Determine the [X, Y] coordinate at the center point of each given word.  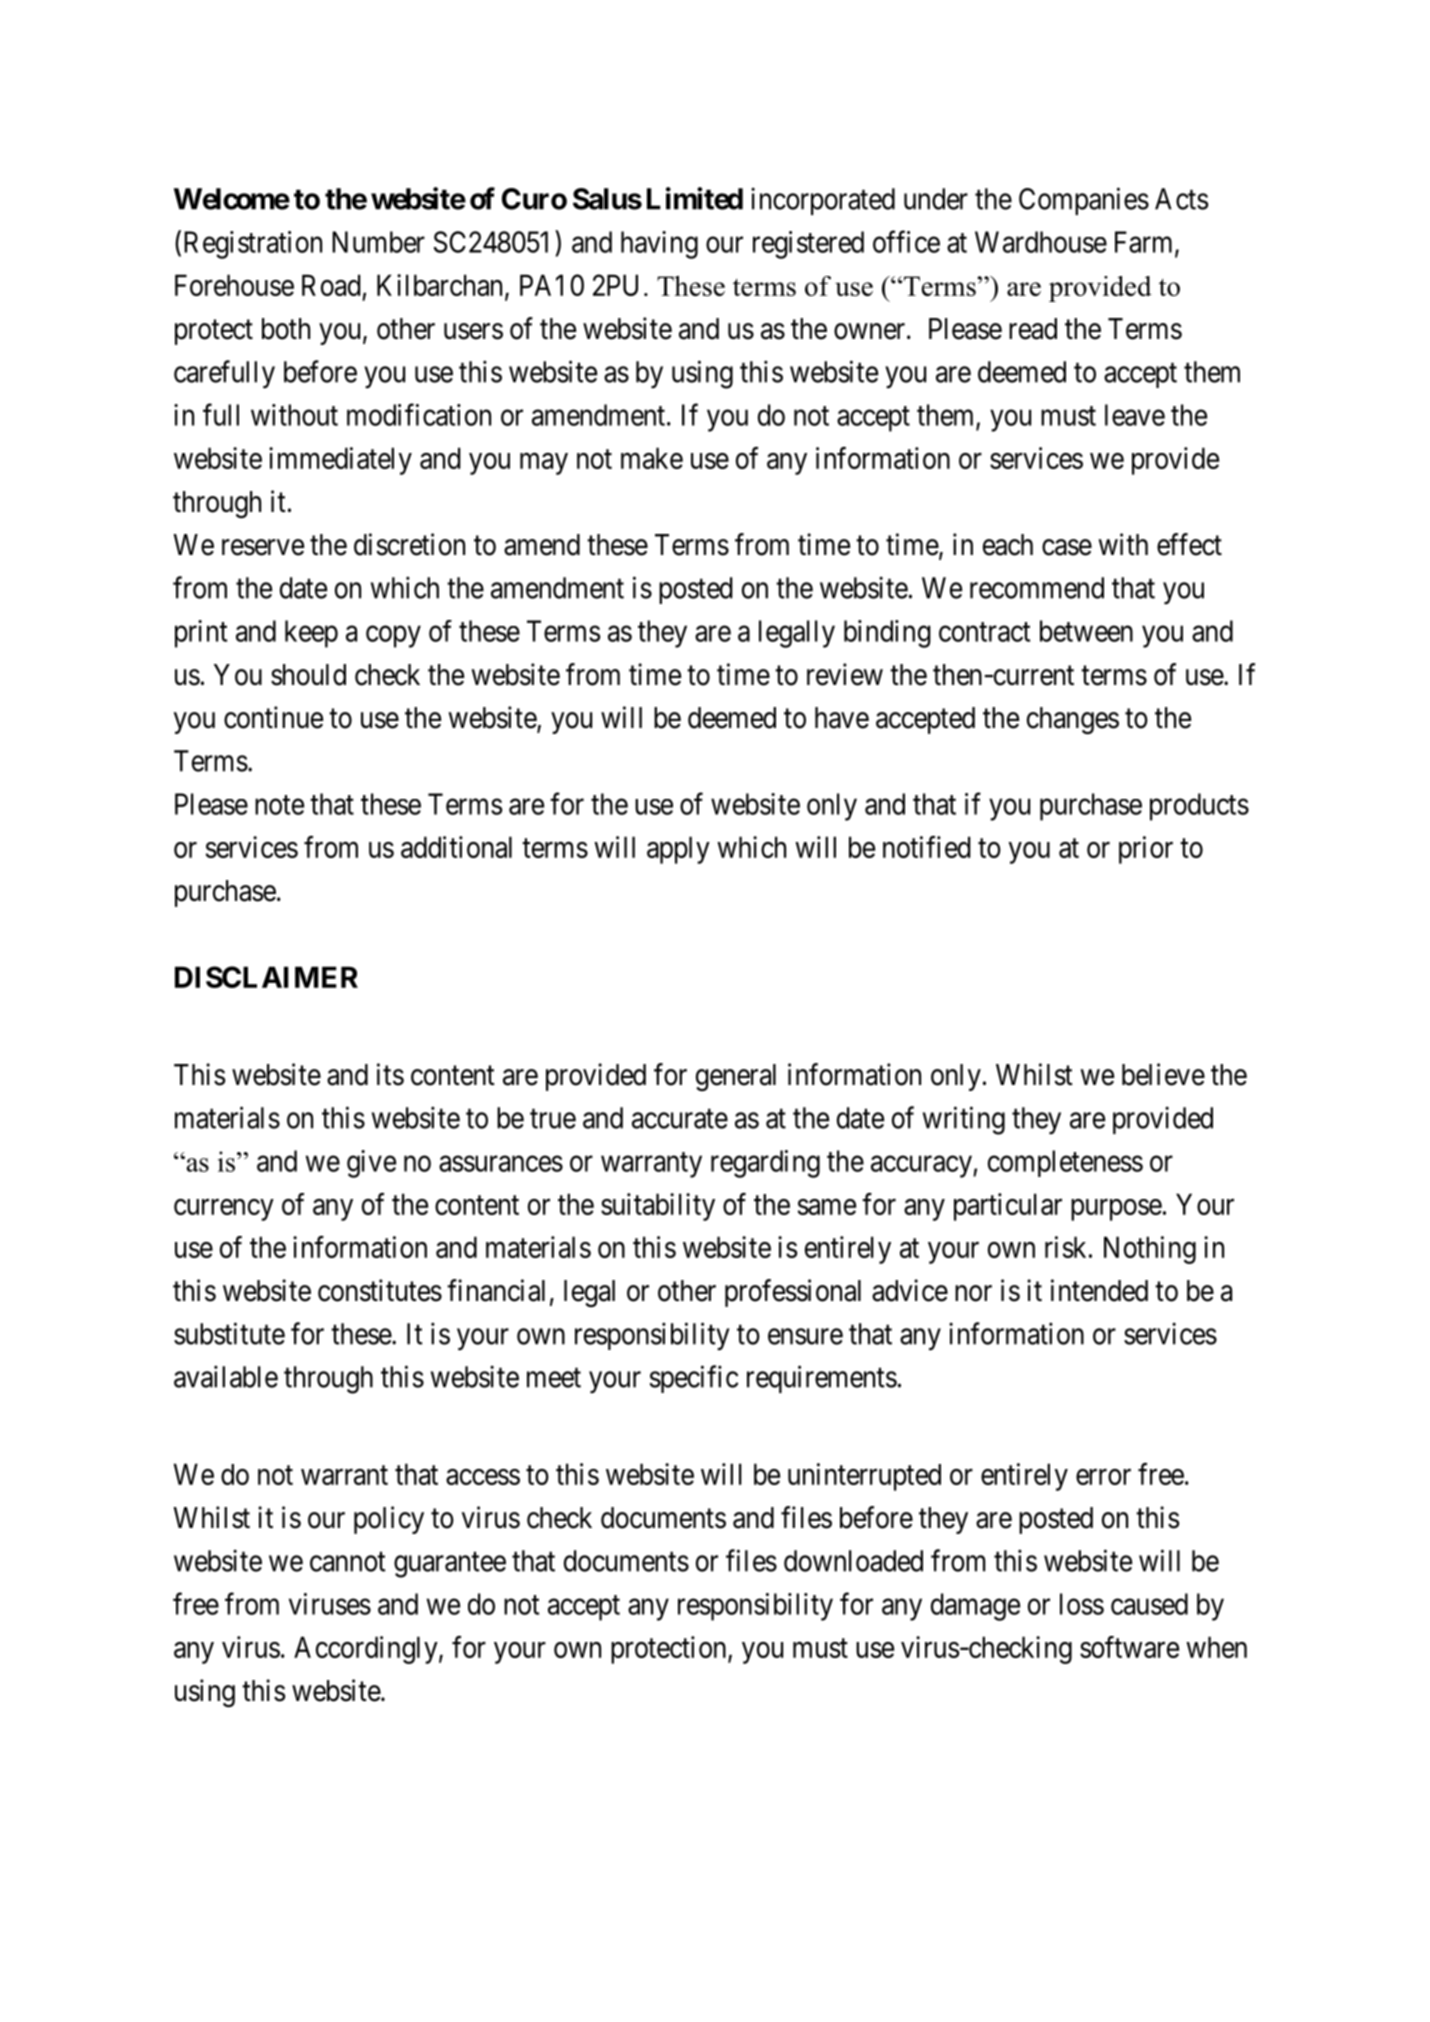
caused [1149, 1604]
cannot [348, 1562]
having [659, 245]
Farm [1145, 243]
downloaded [853, 1561]
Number [378, 242]
